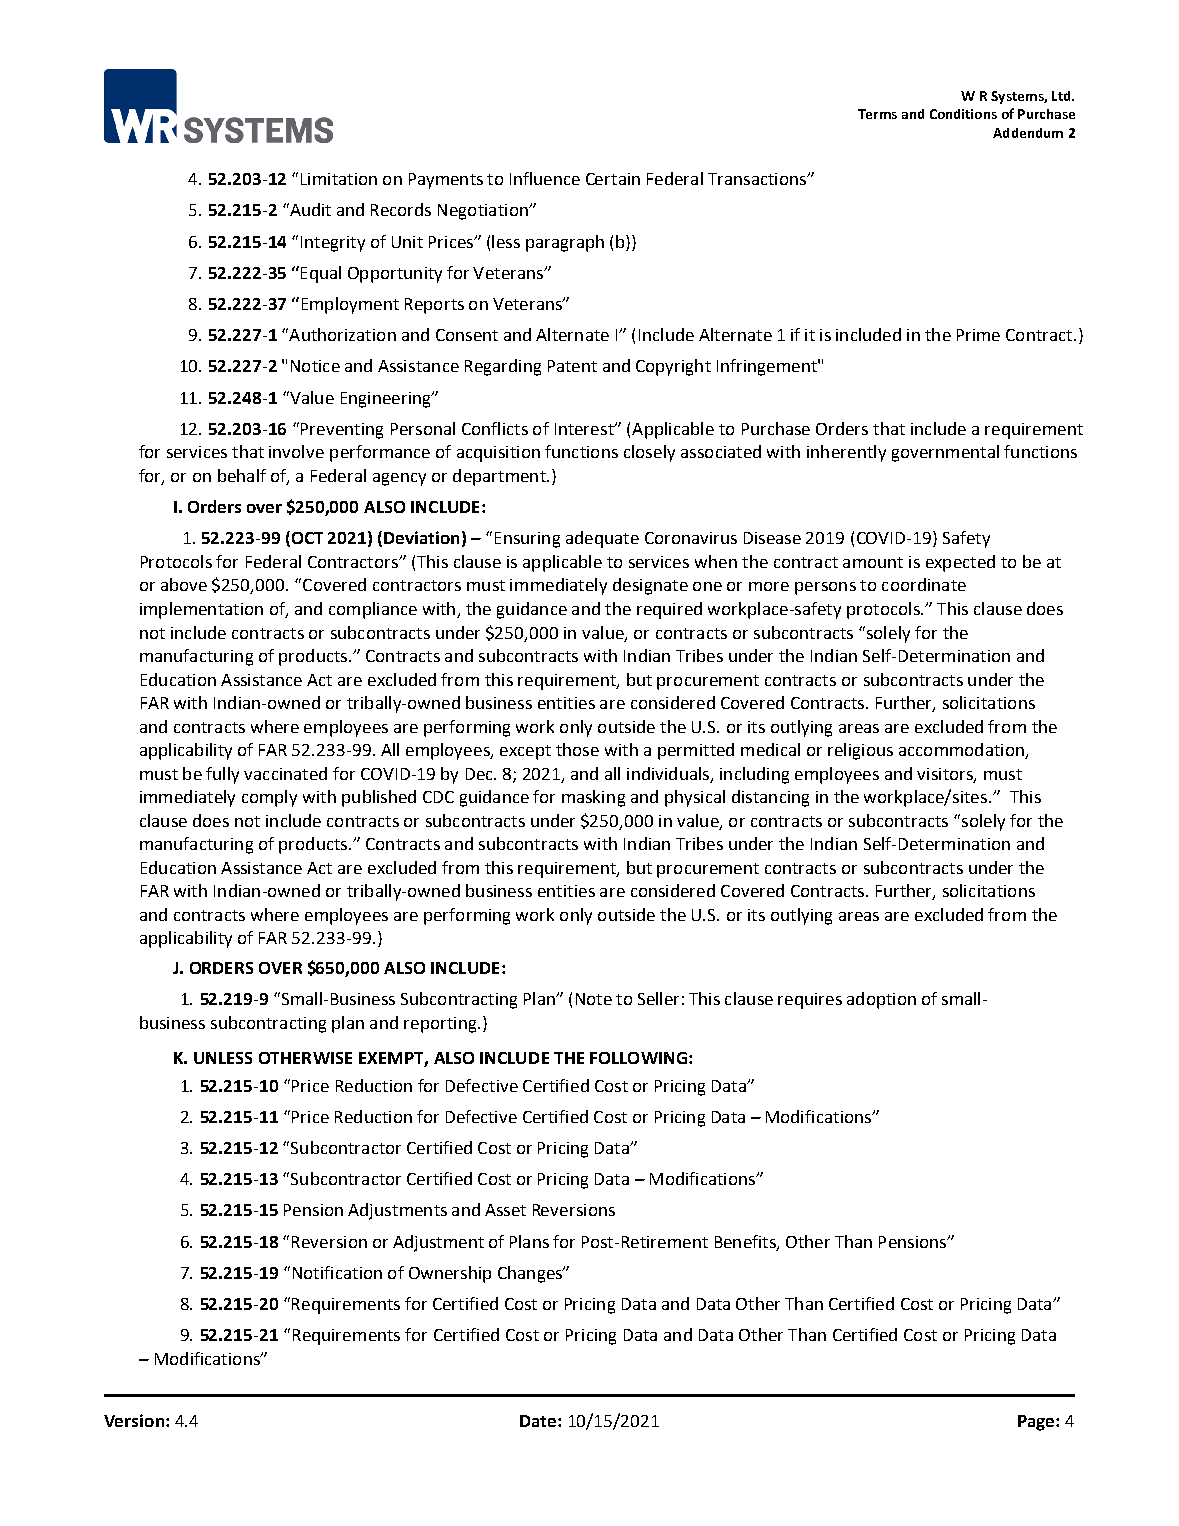  I want to click on Conditions, so click(963, 114).
